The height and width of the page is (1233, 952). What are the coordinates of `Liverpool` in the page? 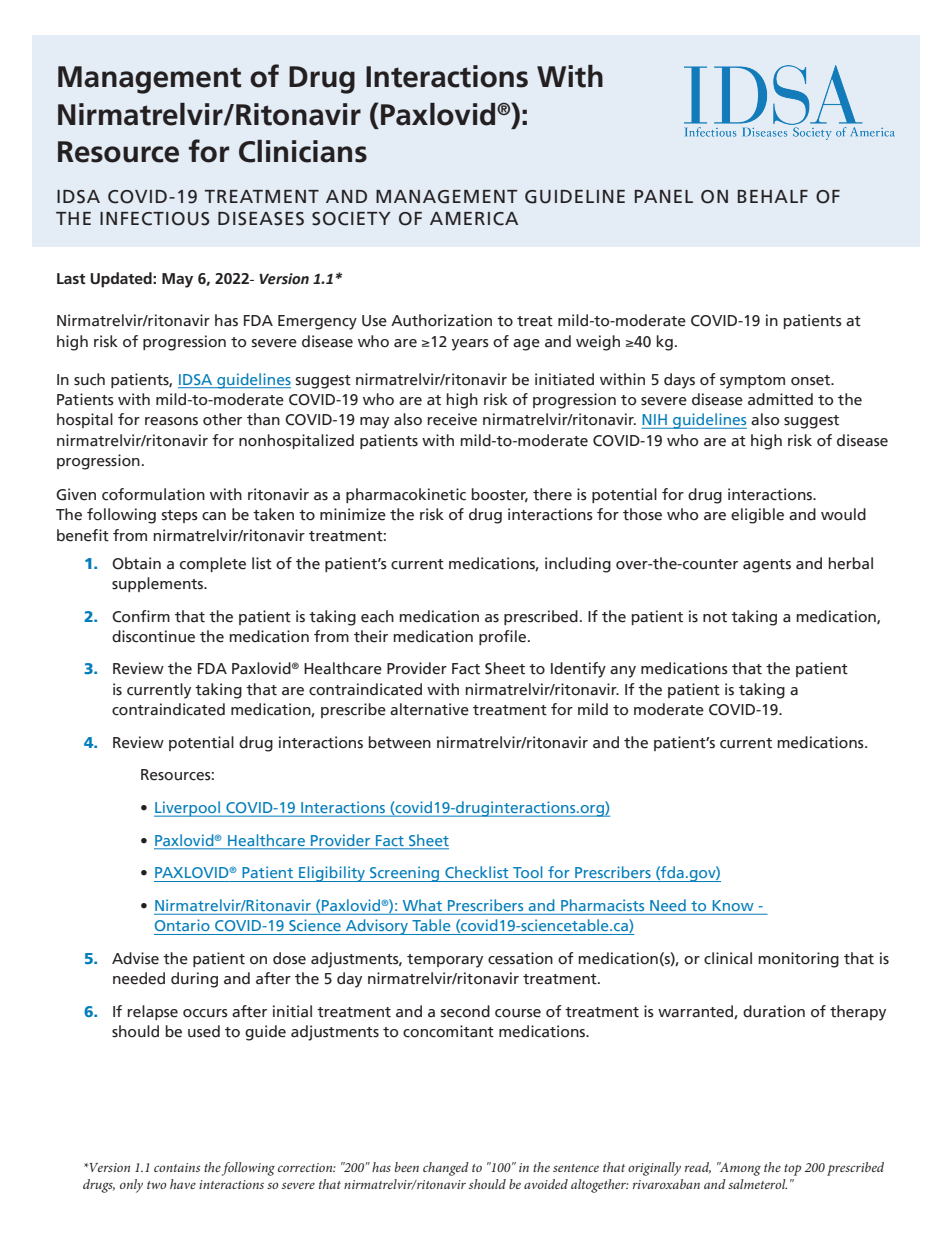 It's located at (188, 809).
